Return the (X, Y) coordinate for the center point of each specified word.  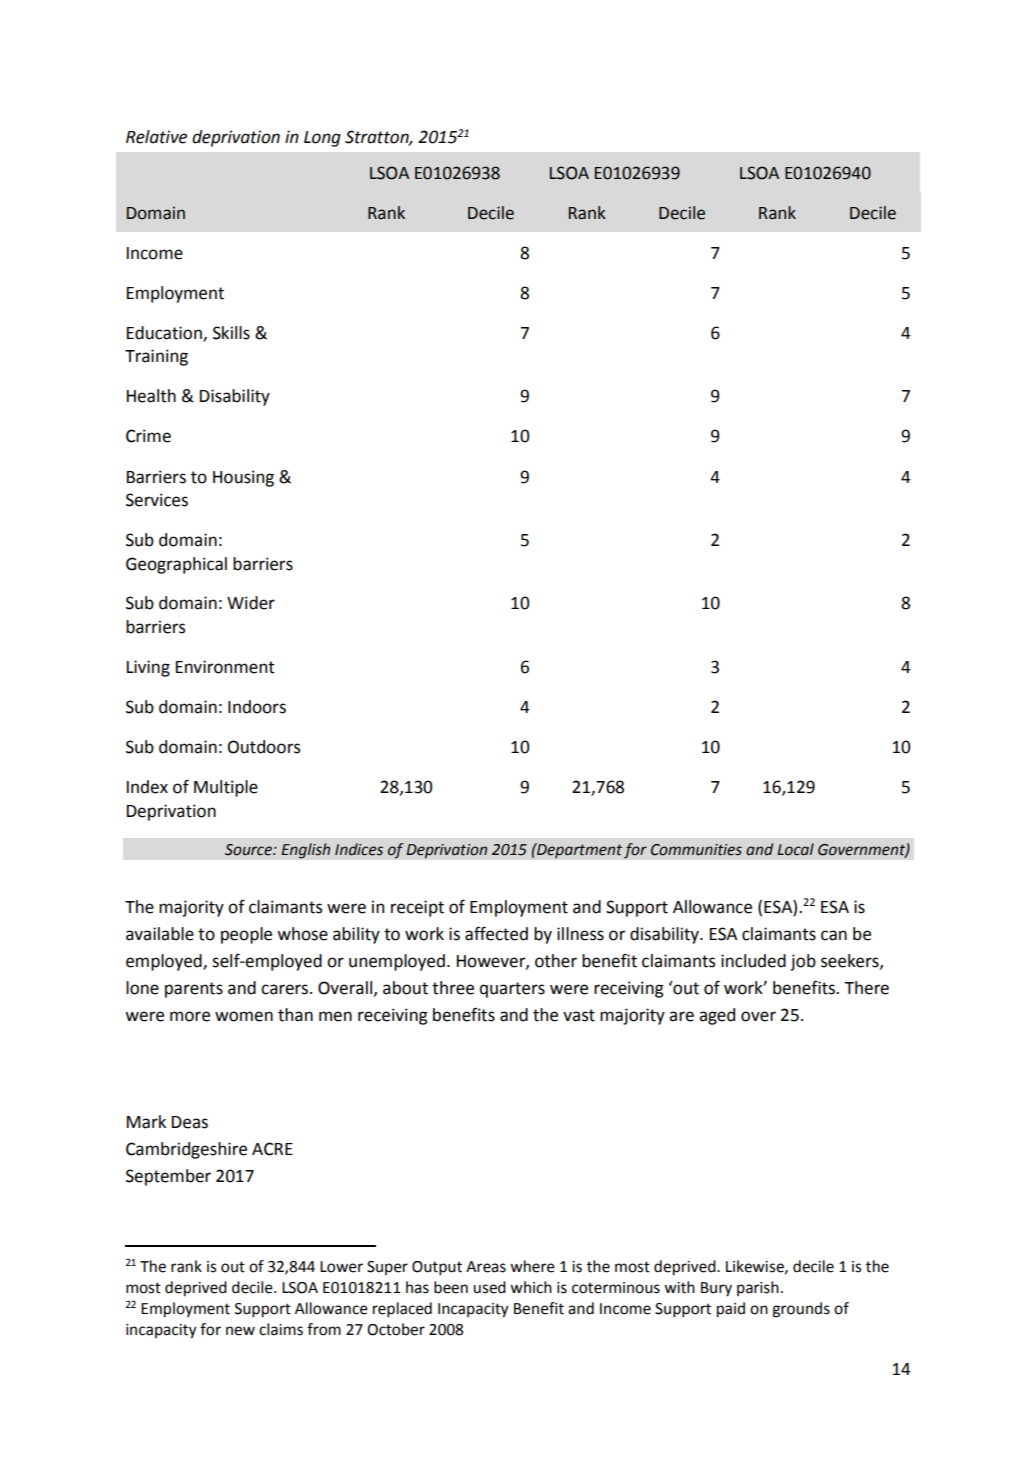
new (240, 1331)
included (753, 961)
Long (322, 139)
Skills (231, 333)
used (489, 1287)
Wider (251, 603)
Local (795, 849)
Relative (156, 137)
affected (496, 933)
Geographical (176, 565)
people (246, 935)
